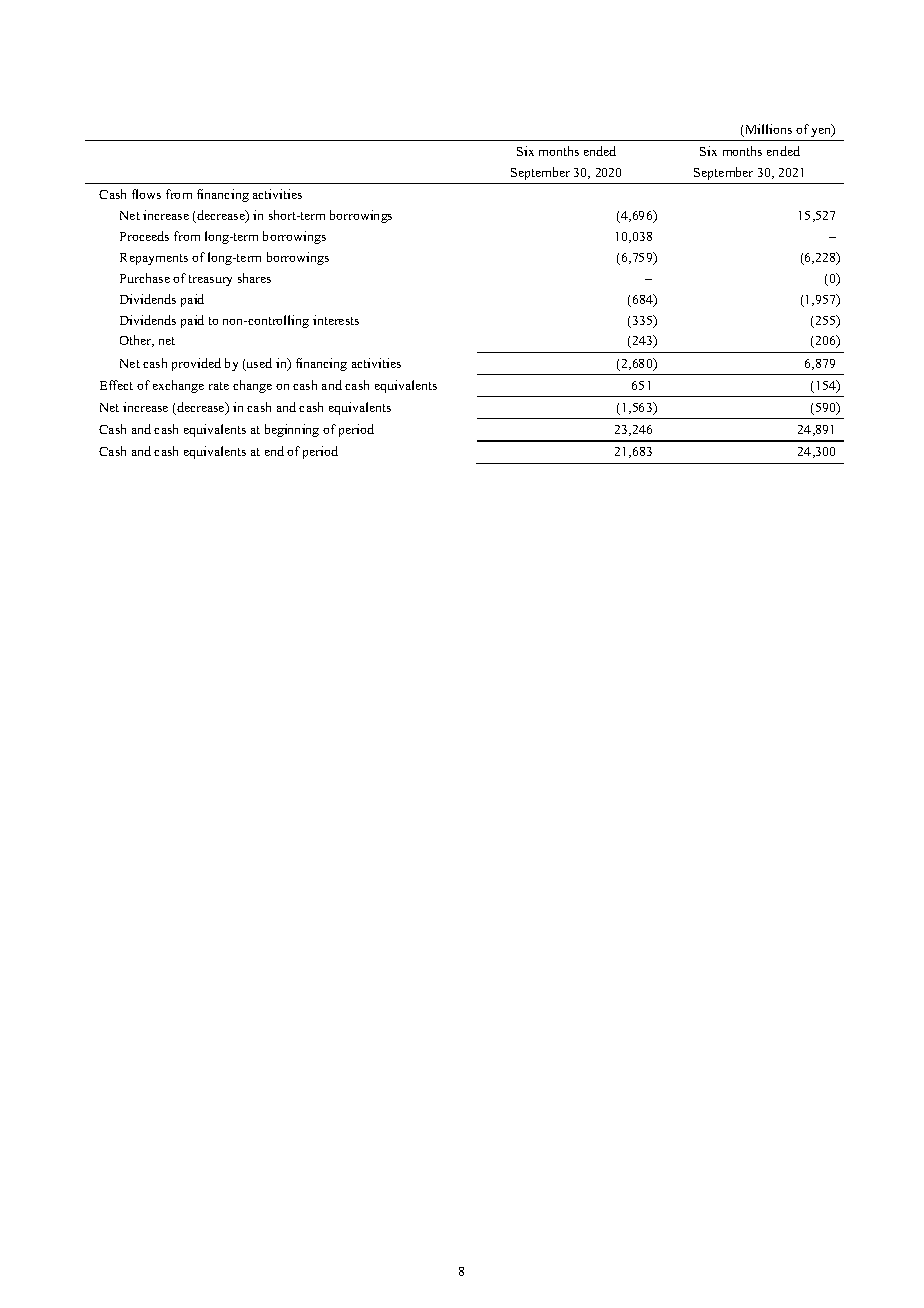 This screenshot has height=1308, width=924. Describe the element at coordinates (116, 385) in the screenshot. I see `Effect` at that location.
